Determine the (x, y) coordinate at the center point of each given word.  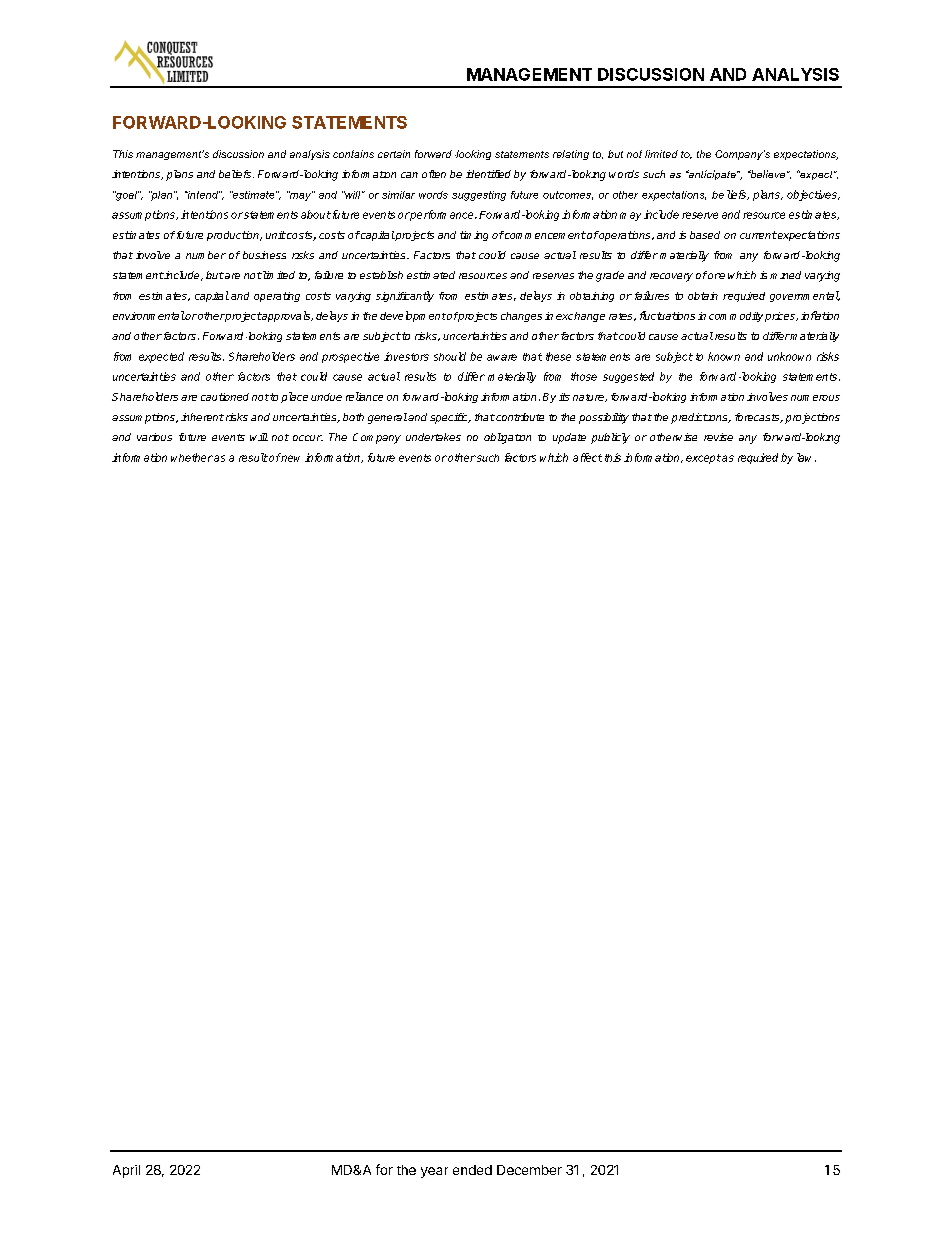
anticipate (712, 175)
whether (192, 457)
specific (450, 418)
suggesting (479, 196)
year (434, 1172)
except (703, 459)
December (529, 1170)
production (234, 236)
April (126, 1171)
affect (587, 457)
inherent (202, 417)
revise (718, 437)
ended (472, 1170)
